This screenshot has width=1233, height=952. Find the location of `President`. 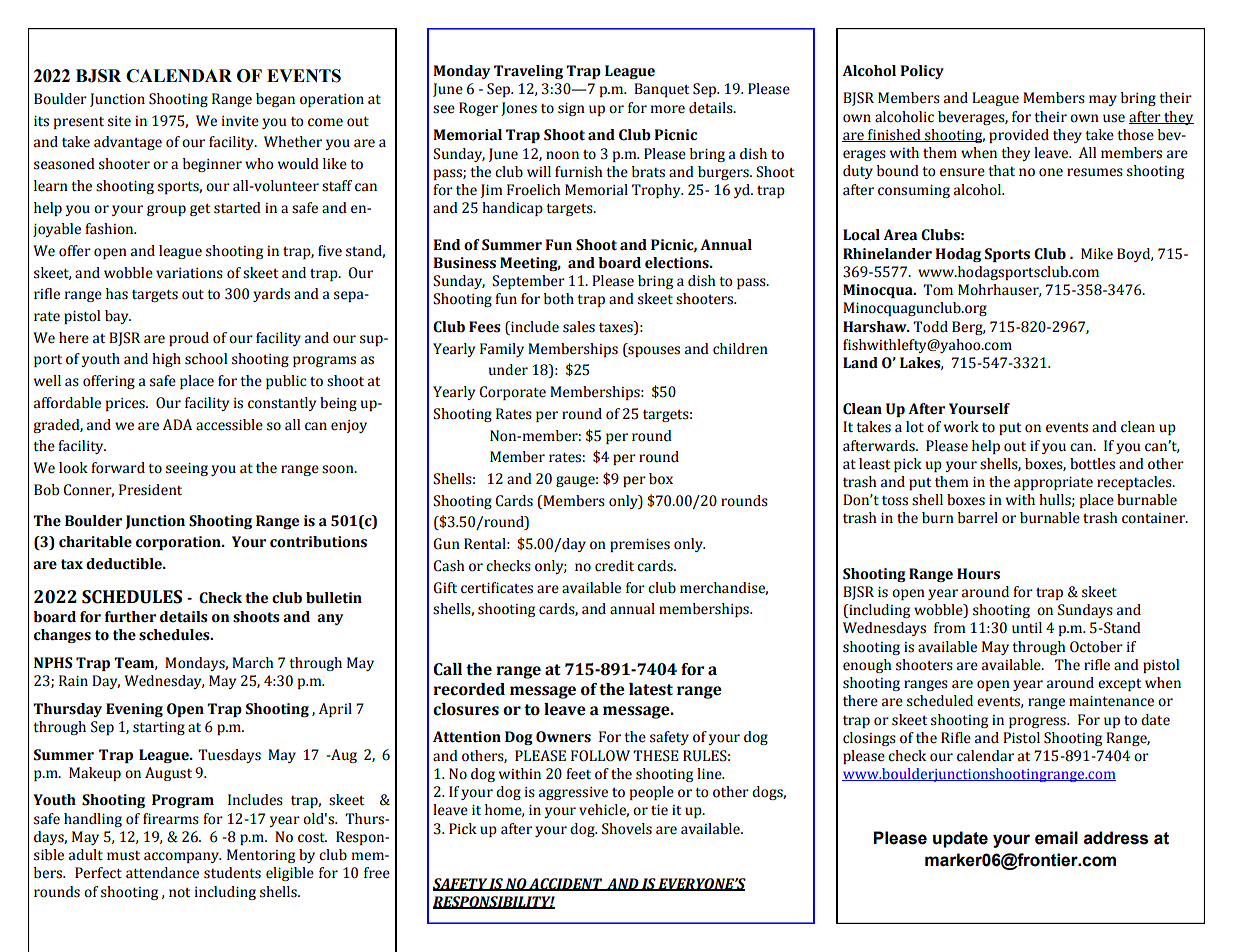

President is located at coordinates (150, 490).
